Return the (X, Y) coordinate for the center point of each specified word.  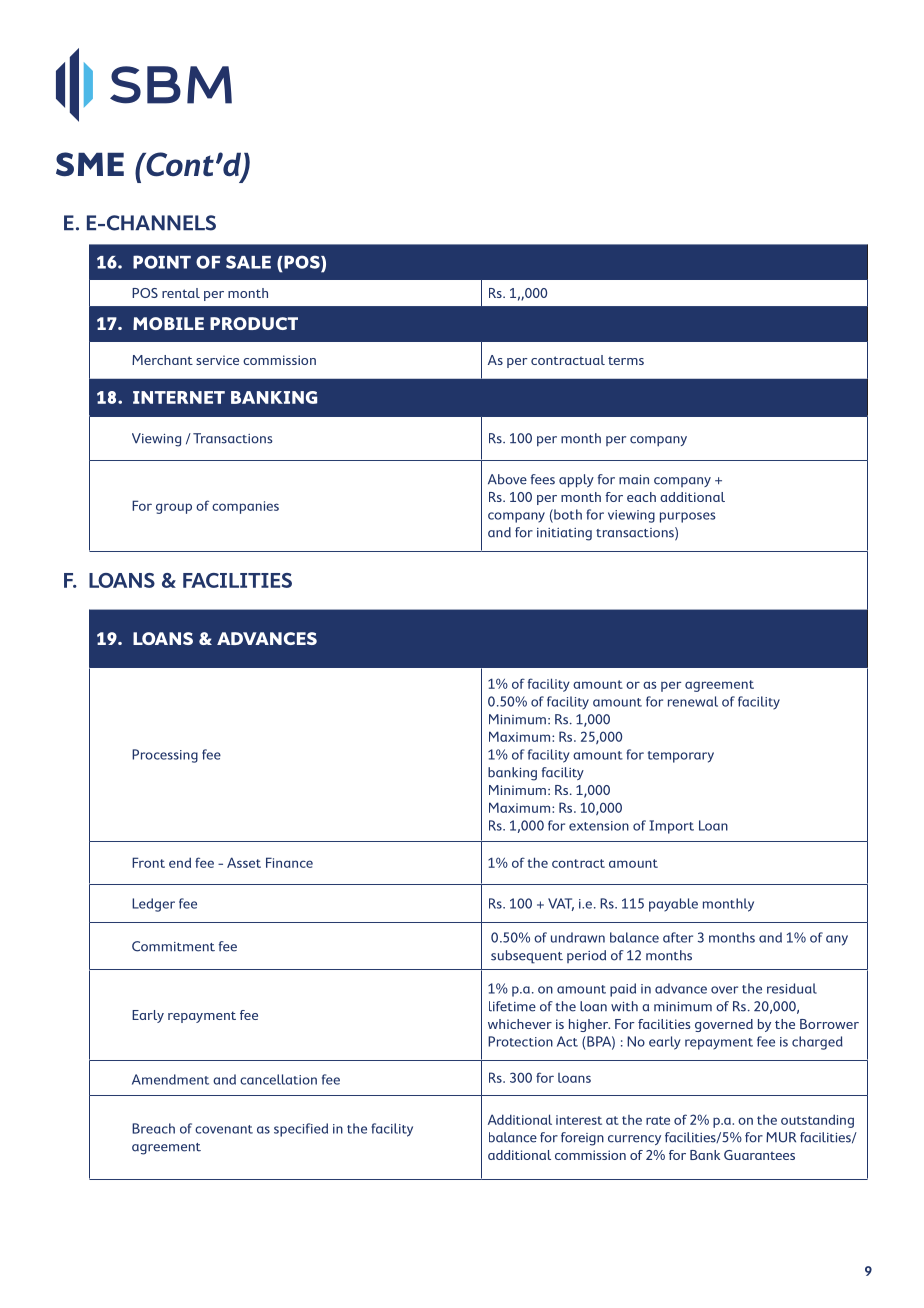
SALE (248, 262)
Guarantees (759, 1155)
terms (626, 360)
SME (90, 164)
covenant (224, 1129)
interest (579, 1120)
